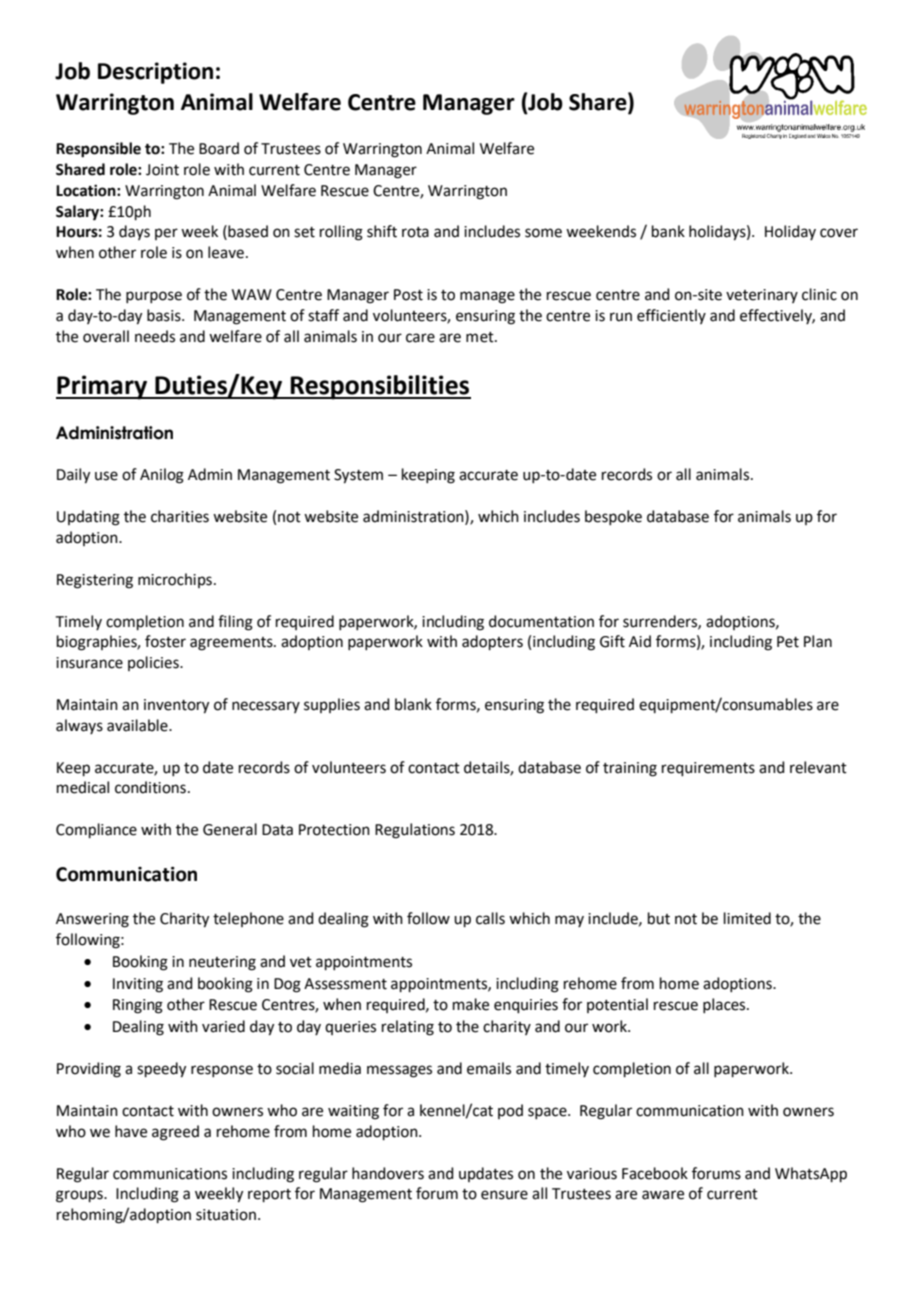 This image has width=924, height=1308. Describe the element at coordinates (747, 918) in the image. I see `limited` at that location.
